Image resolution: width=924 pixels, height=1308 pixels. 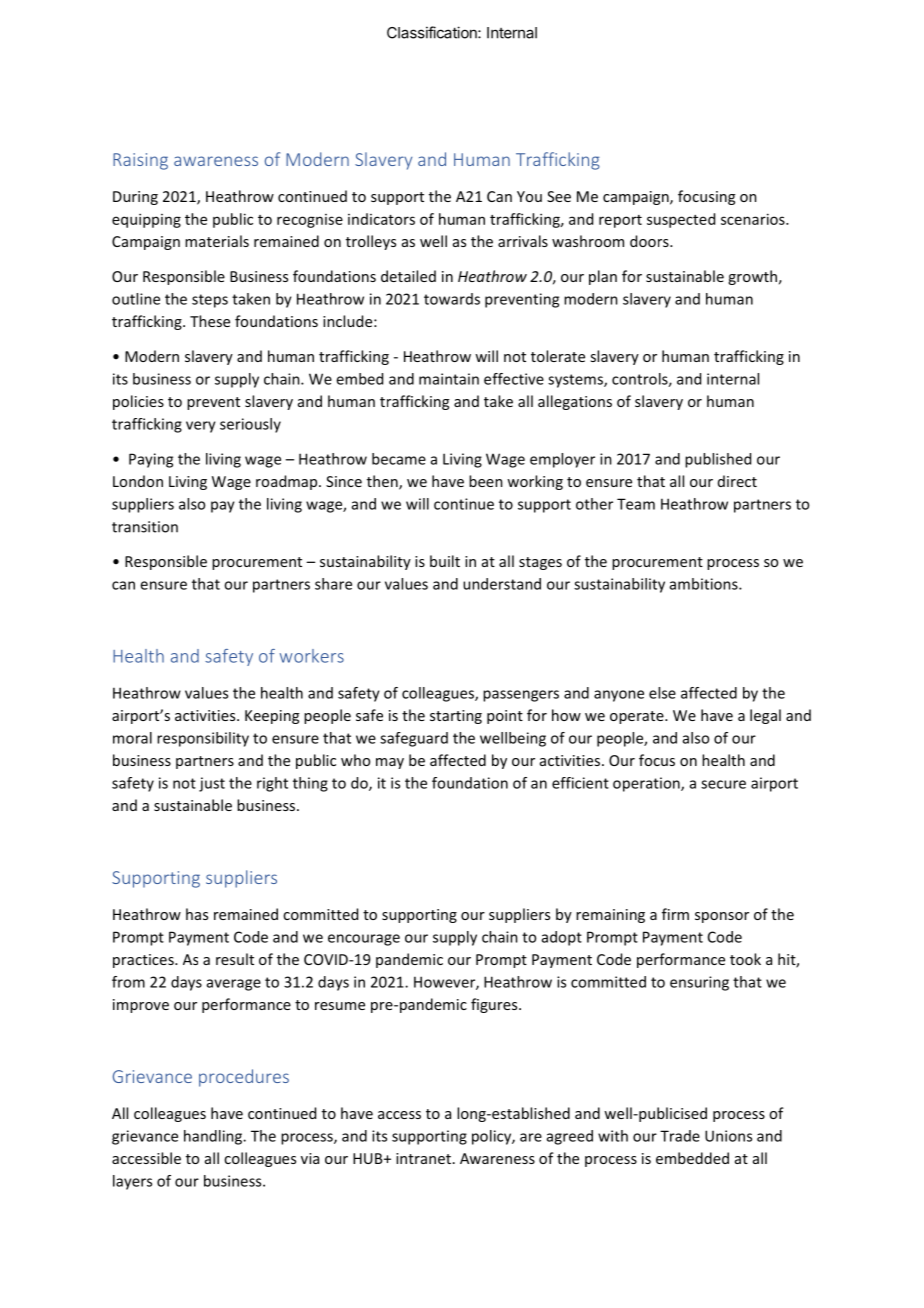 I want to click on Trade, so click(x=680, y=1136).
